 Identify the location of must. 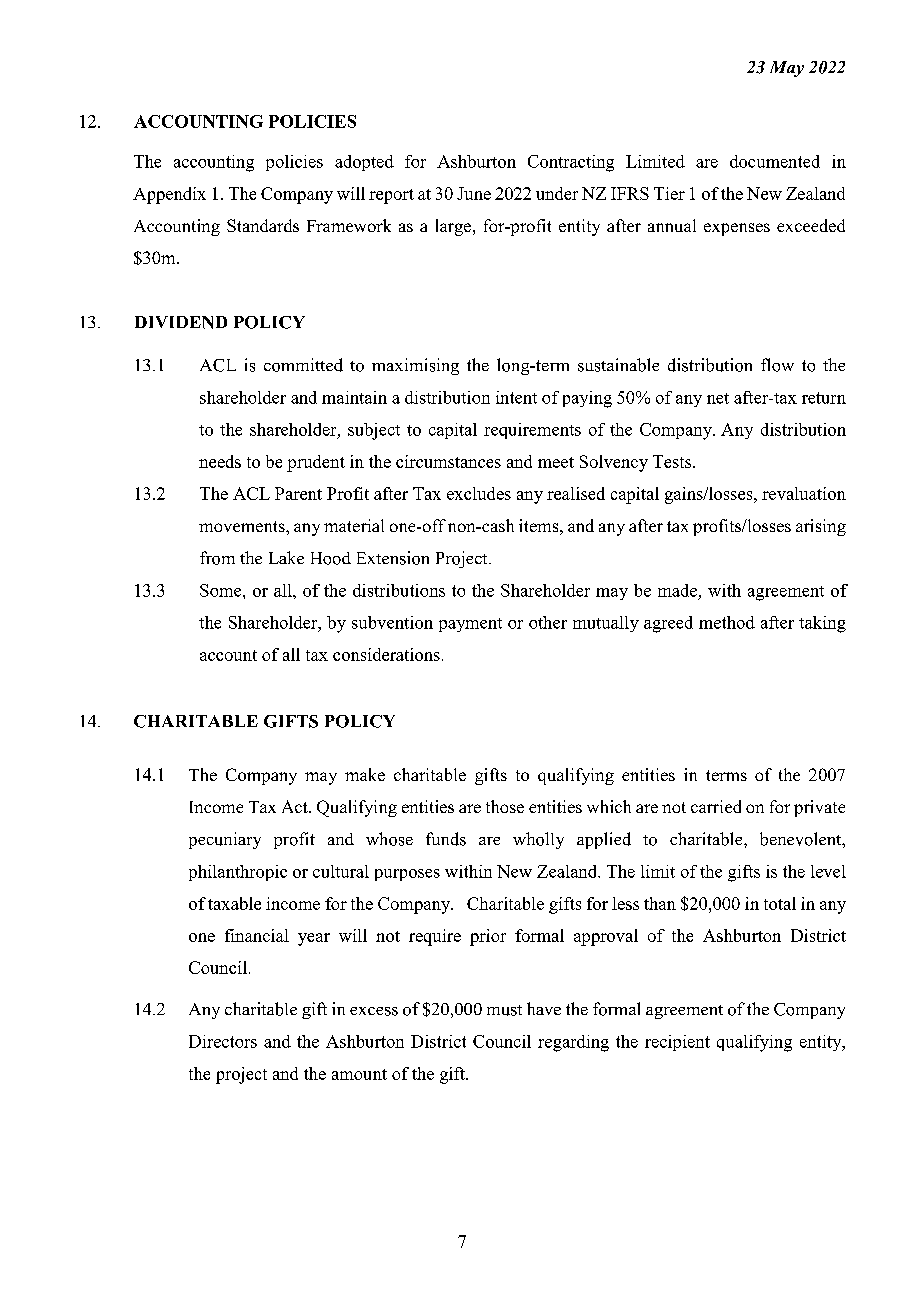
(504, 1010).
